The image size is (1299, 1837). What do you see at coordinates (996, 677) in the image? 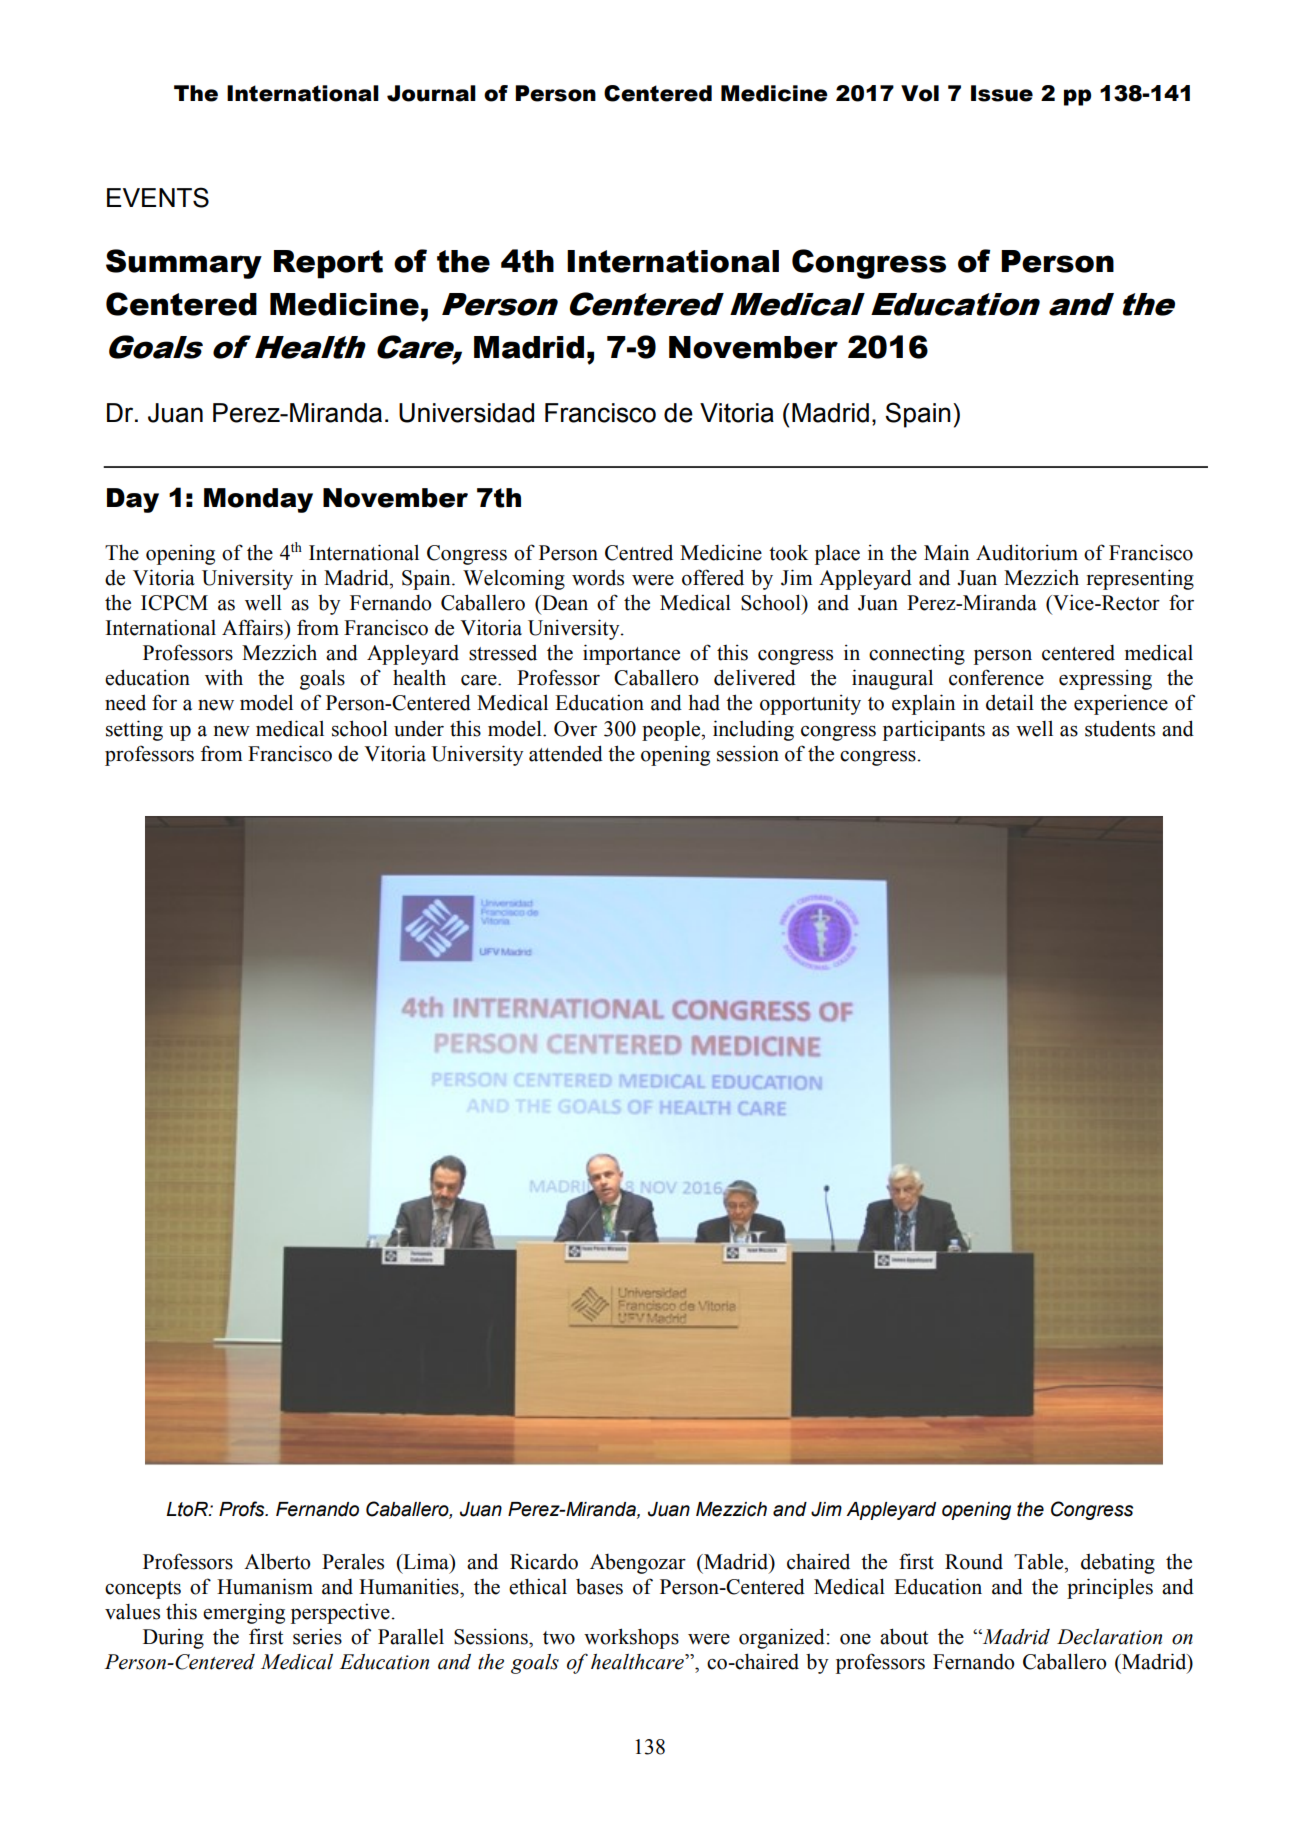
I see `conference` at bounding box center [996, 677].
